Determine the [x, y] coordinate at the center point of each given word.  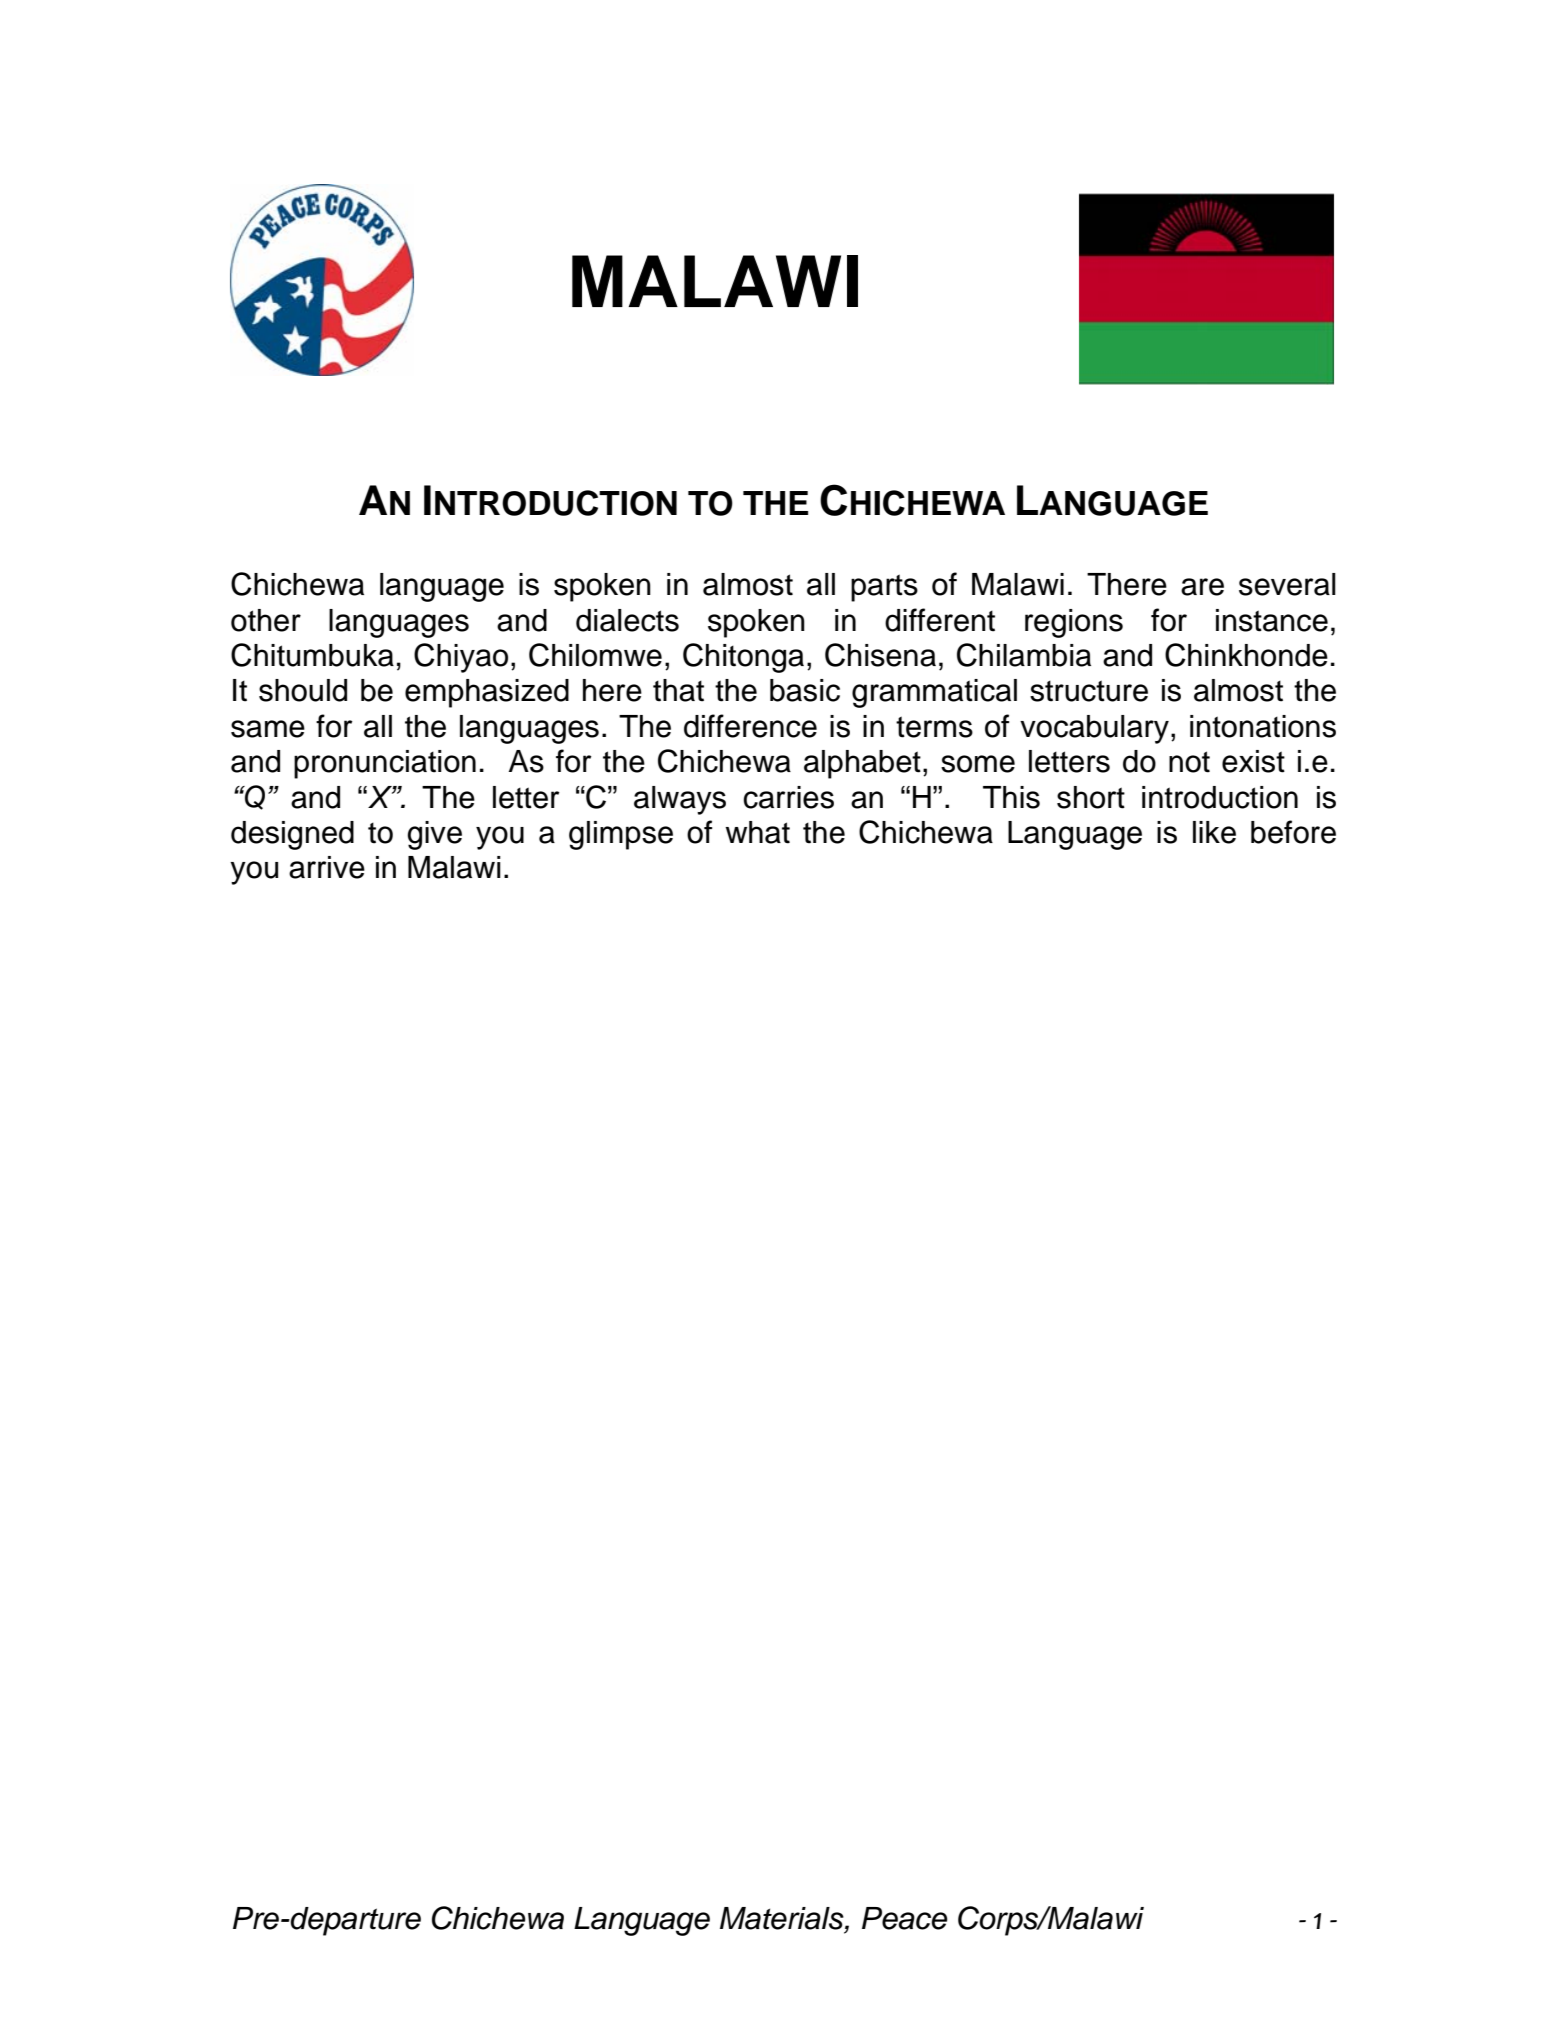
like [1214, 832]
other [266, 620]
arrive [327, 867]
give [434, 835]
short [1091, 797]
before [1293, 832]
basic [805, 690]
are [1202, 587]
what [757, 832]
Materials [783, 1919]
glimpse [621, 835]
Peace [905, 1918]
